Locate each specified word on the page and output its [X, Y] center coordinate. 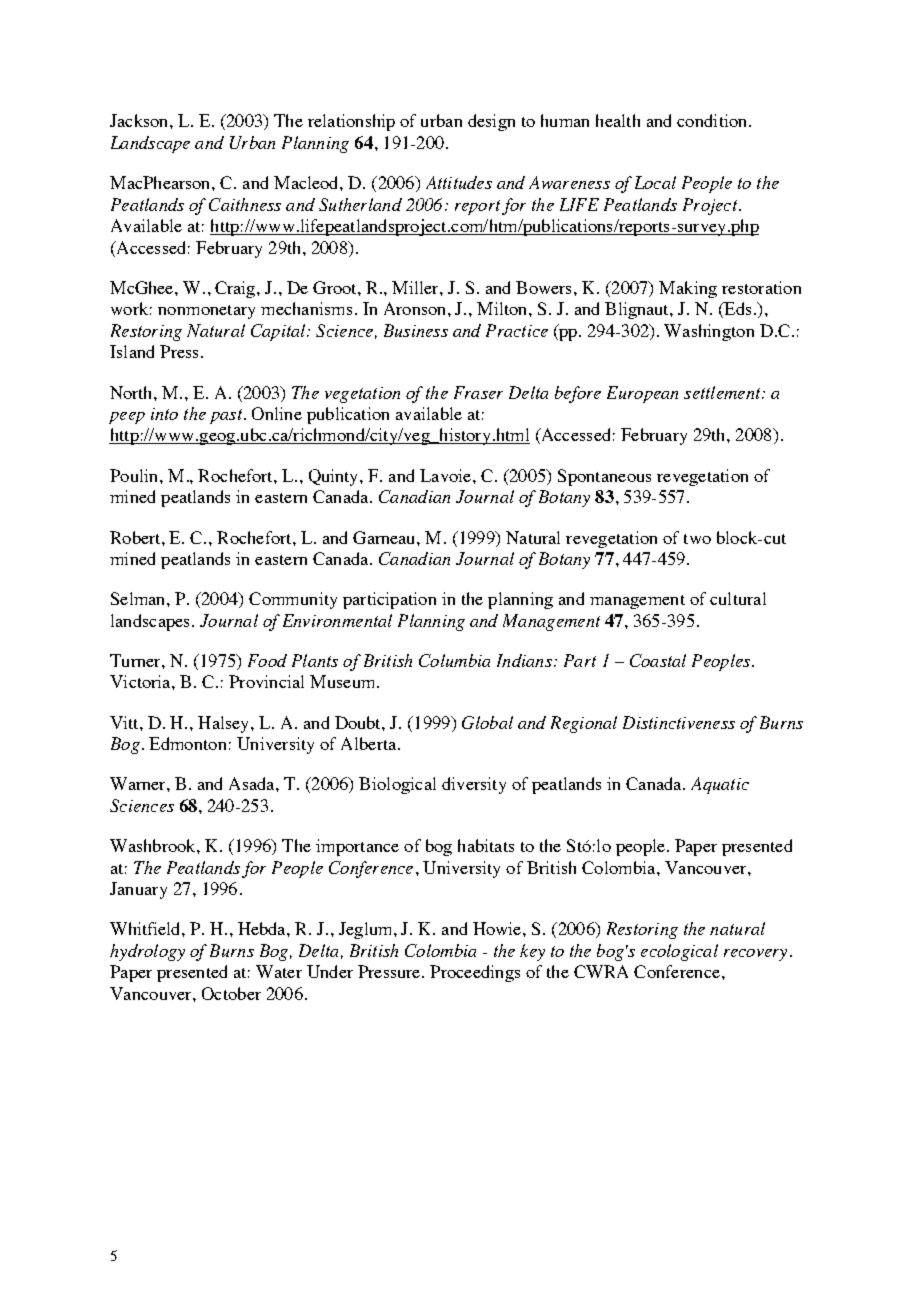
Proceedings [475, 973]
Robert [136, 537]
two [697, 539]
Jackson [140, 120]
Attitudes [459, 182]
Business [416, 330]
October [231, 993]
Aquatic [720, 785]
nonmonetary [206, 312]
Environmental [337, 620]
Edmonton [187, 743]
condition [713, 120]
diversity [474, 785]
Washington [709, 332]
